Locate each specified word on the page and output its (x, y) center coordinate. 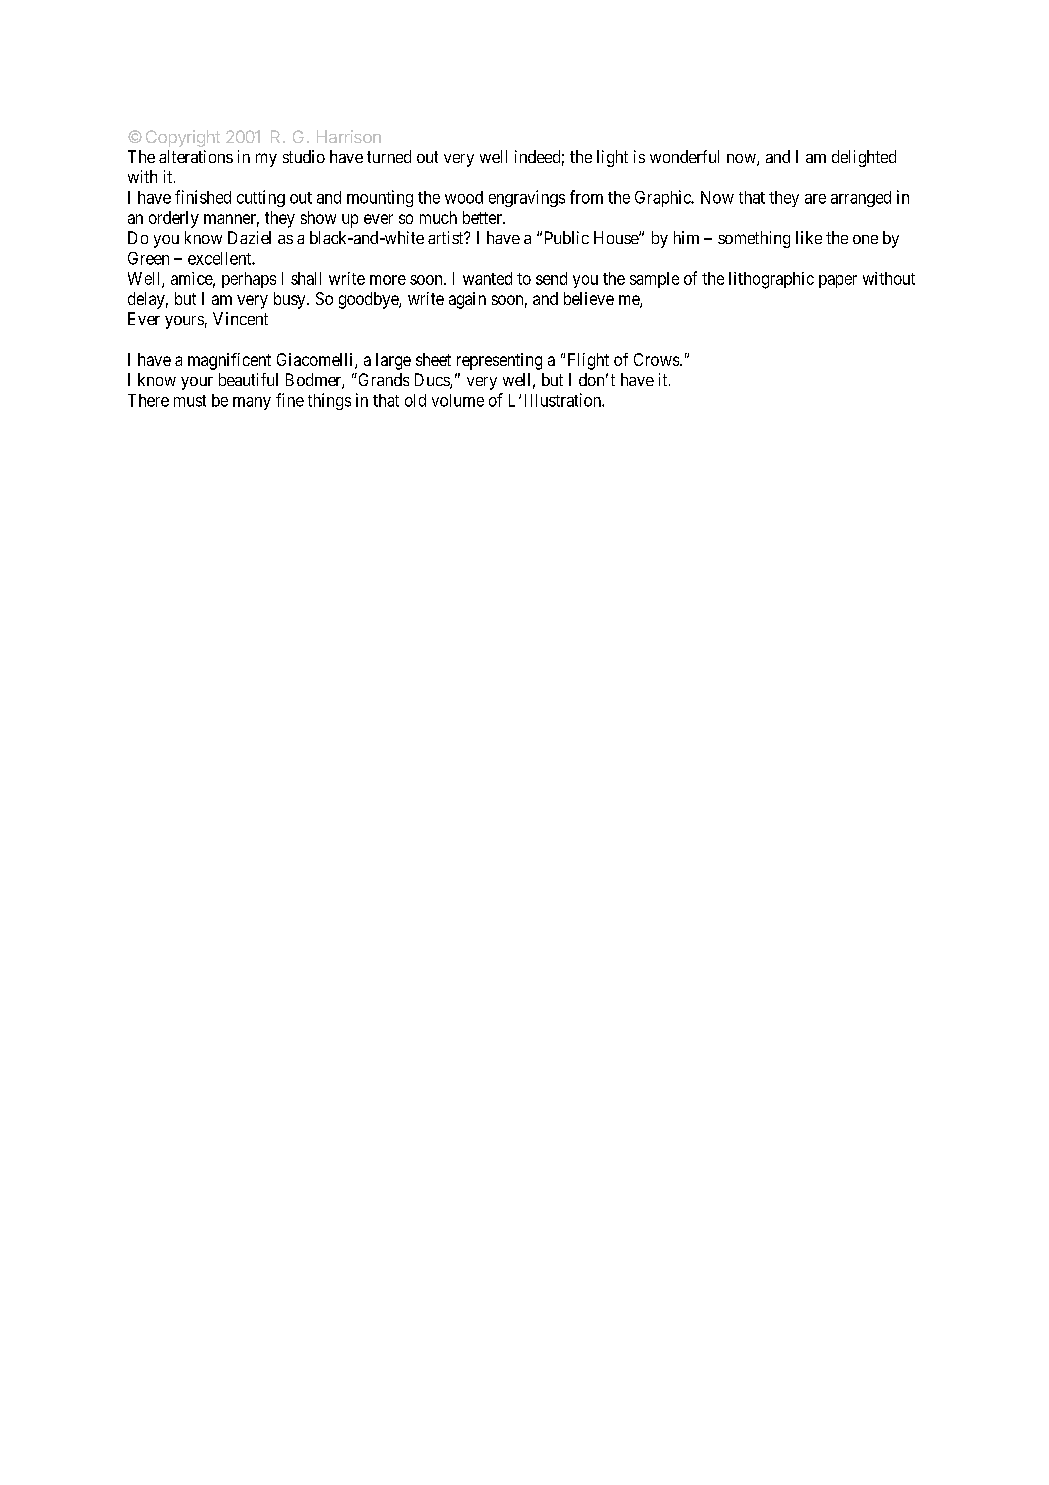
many (252, 403)
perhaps (249, 280)
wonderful (684, 156)
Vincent (240, 318)
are (815, 199)
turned (389, 156)
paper (838, 281)
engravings (527, 198)
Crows (656, 359)
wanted (487, 278)
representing (499, 361)
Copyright (183, 138)
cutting (261, 198)
